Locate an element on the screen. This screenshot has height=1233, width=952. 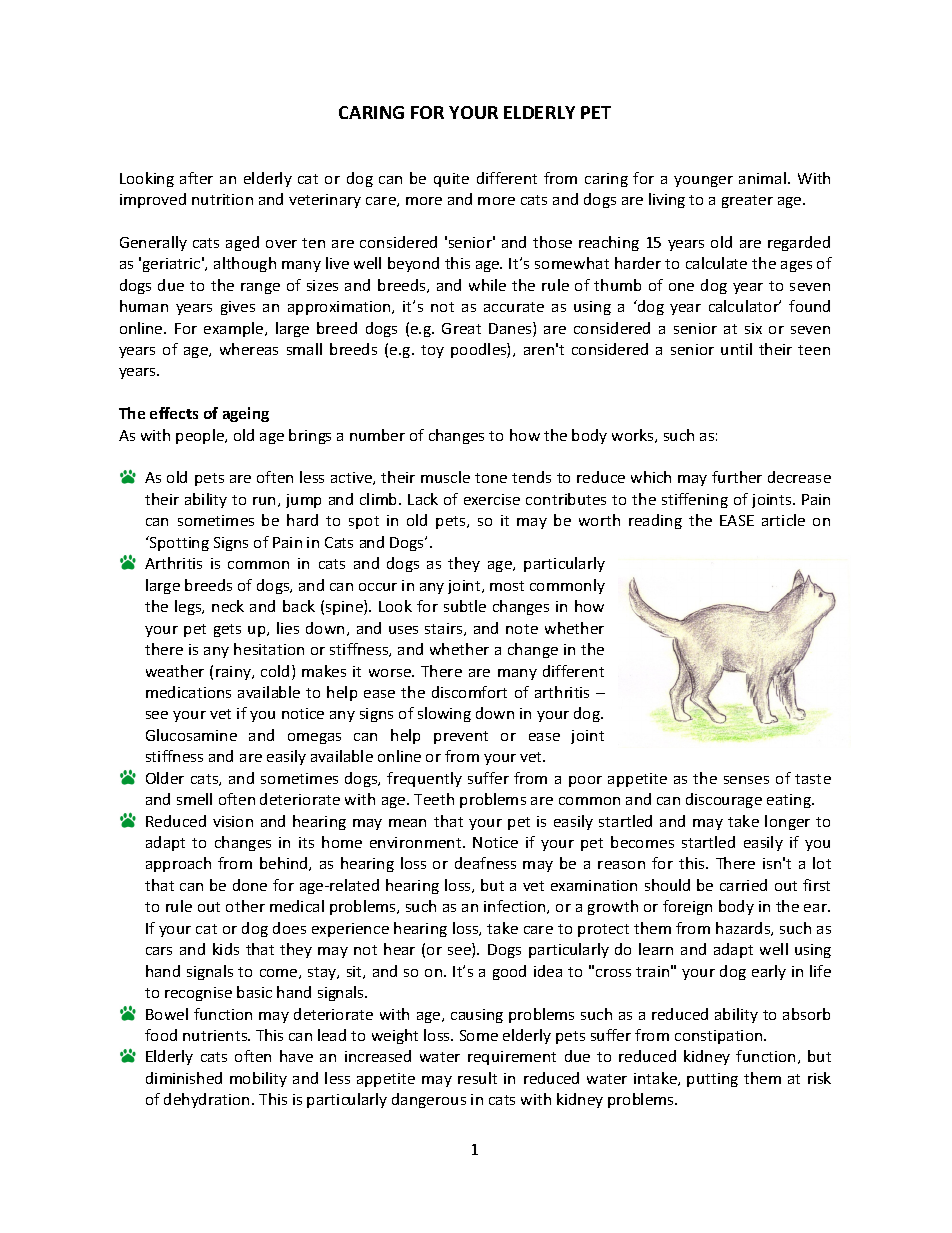
stairs is located at coordinates (445, 629).
